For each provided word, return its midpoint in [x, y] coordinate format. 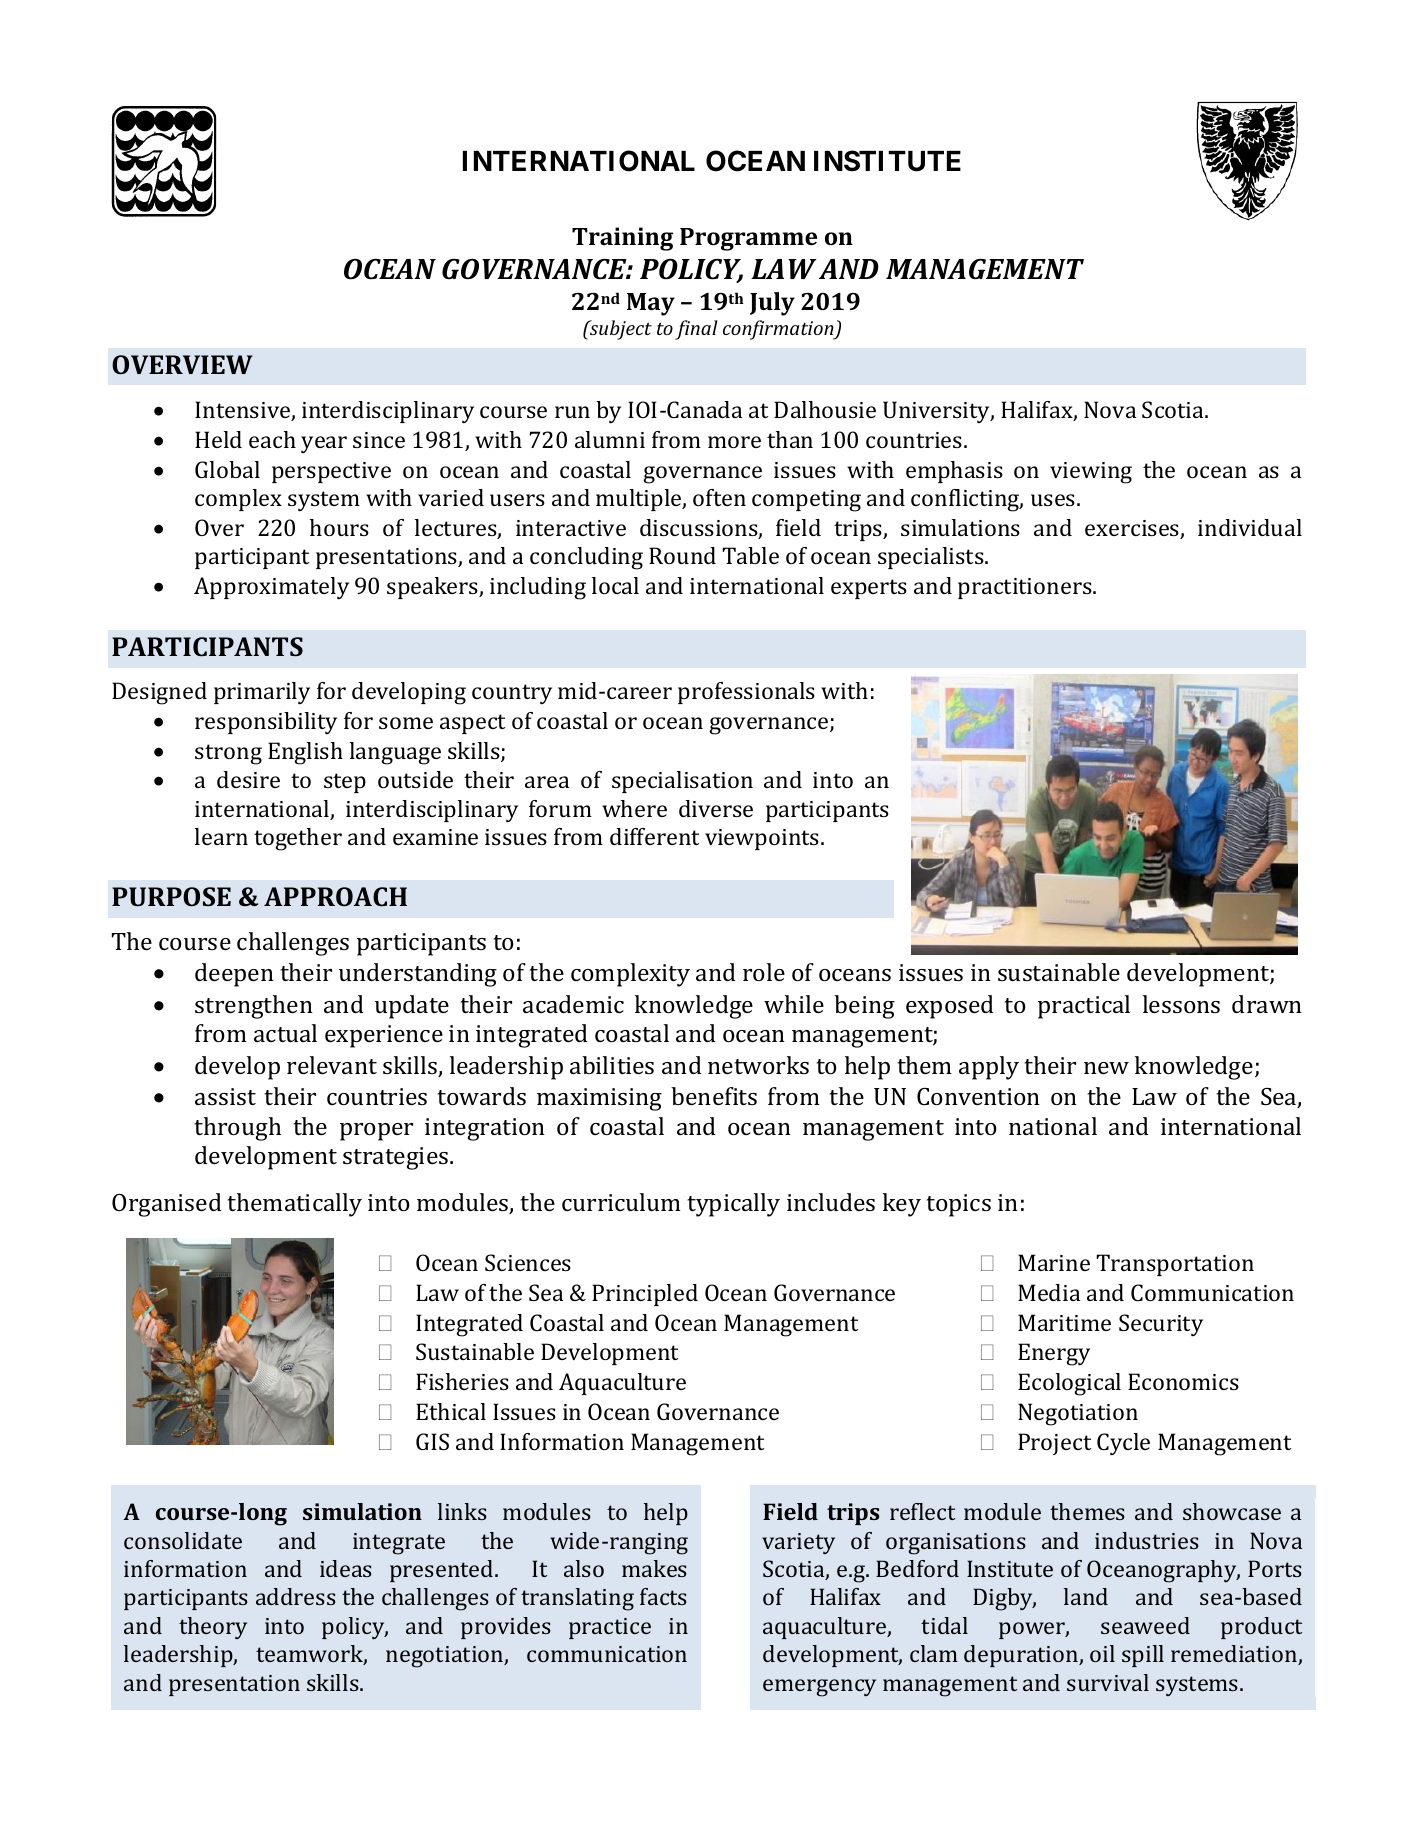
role [764, 972]
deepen [234, 975]
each [272, 439]
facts [663, 1596]
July [772, 304]
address [296, 1596]
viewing [1091, 473]
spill [1143, 1656]
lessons [1181, 1004]
